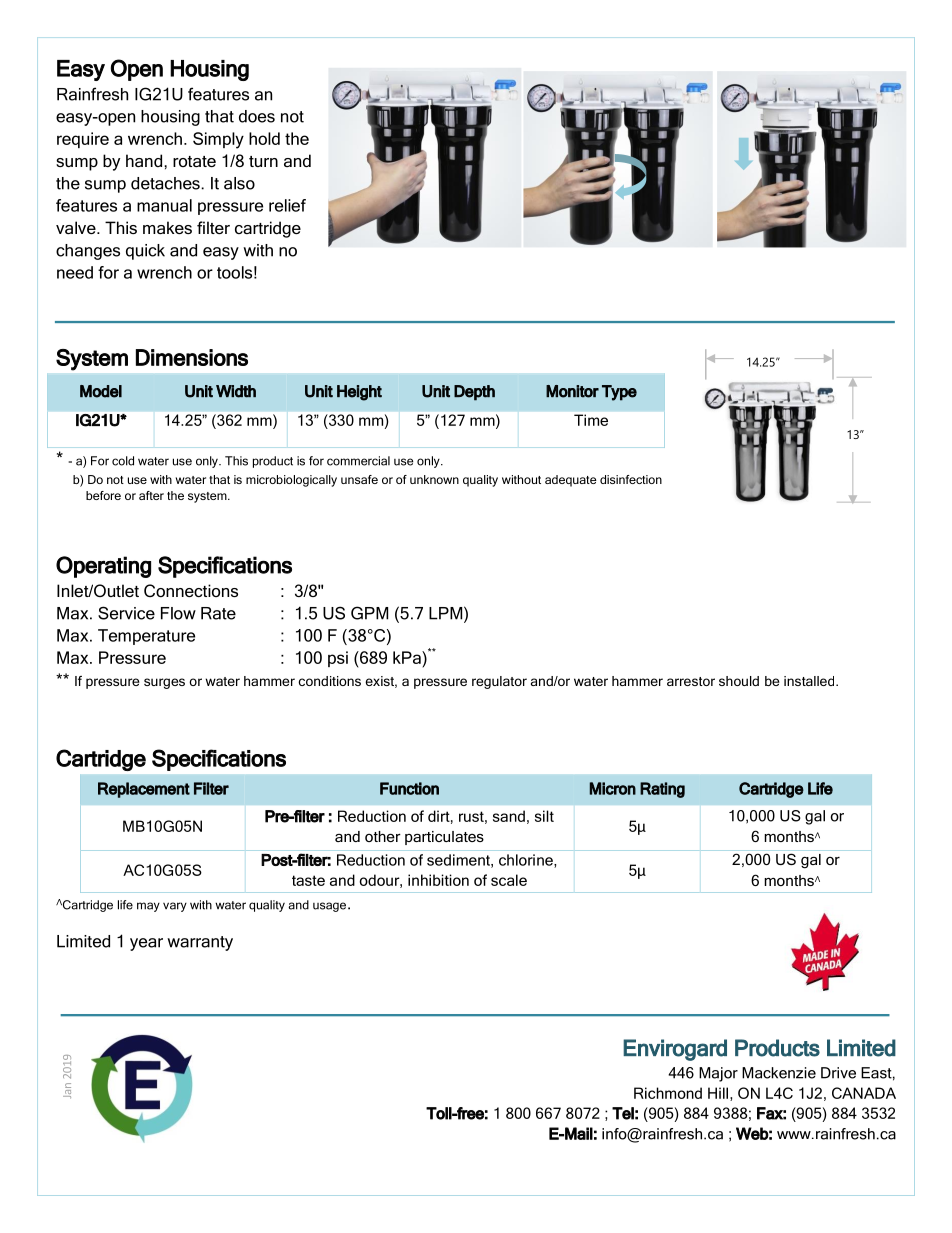 The height and width of the document is (1233, 952). Describe the element at coordinates (739, 681) in the document. I see `should` at that location.
